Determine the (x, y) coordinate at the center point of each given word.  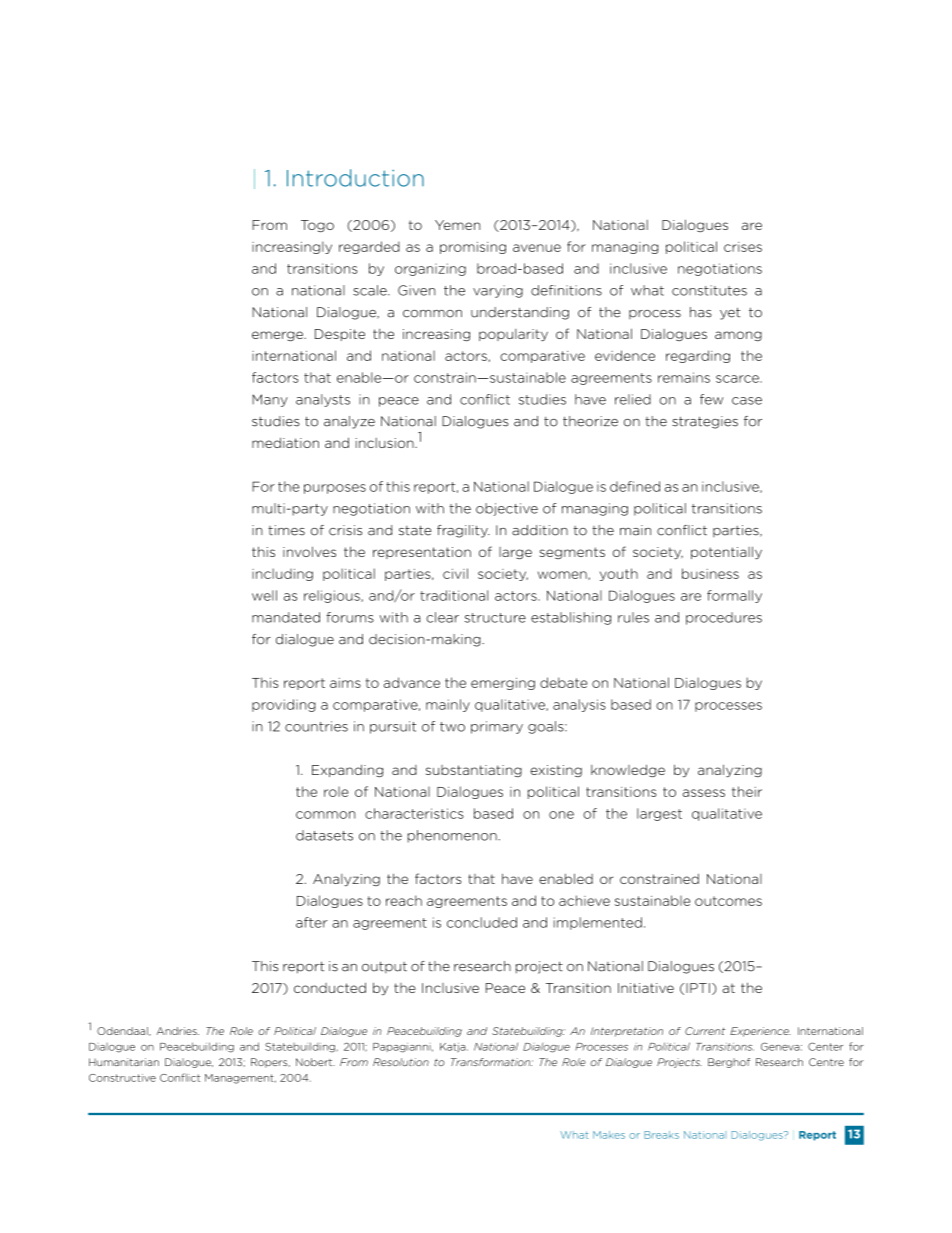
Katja (454, 1048)
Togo (317, 226)
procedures (724, 618)
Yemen (457, 225)
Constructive (122, 1078)
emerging (503, 684)
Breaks (661, 1135)
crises (743, 247)
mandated (286, 617)
